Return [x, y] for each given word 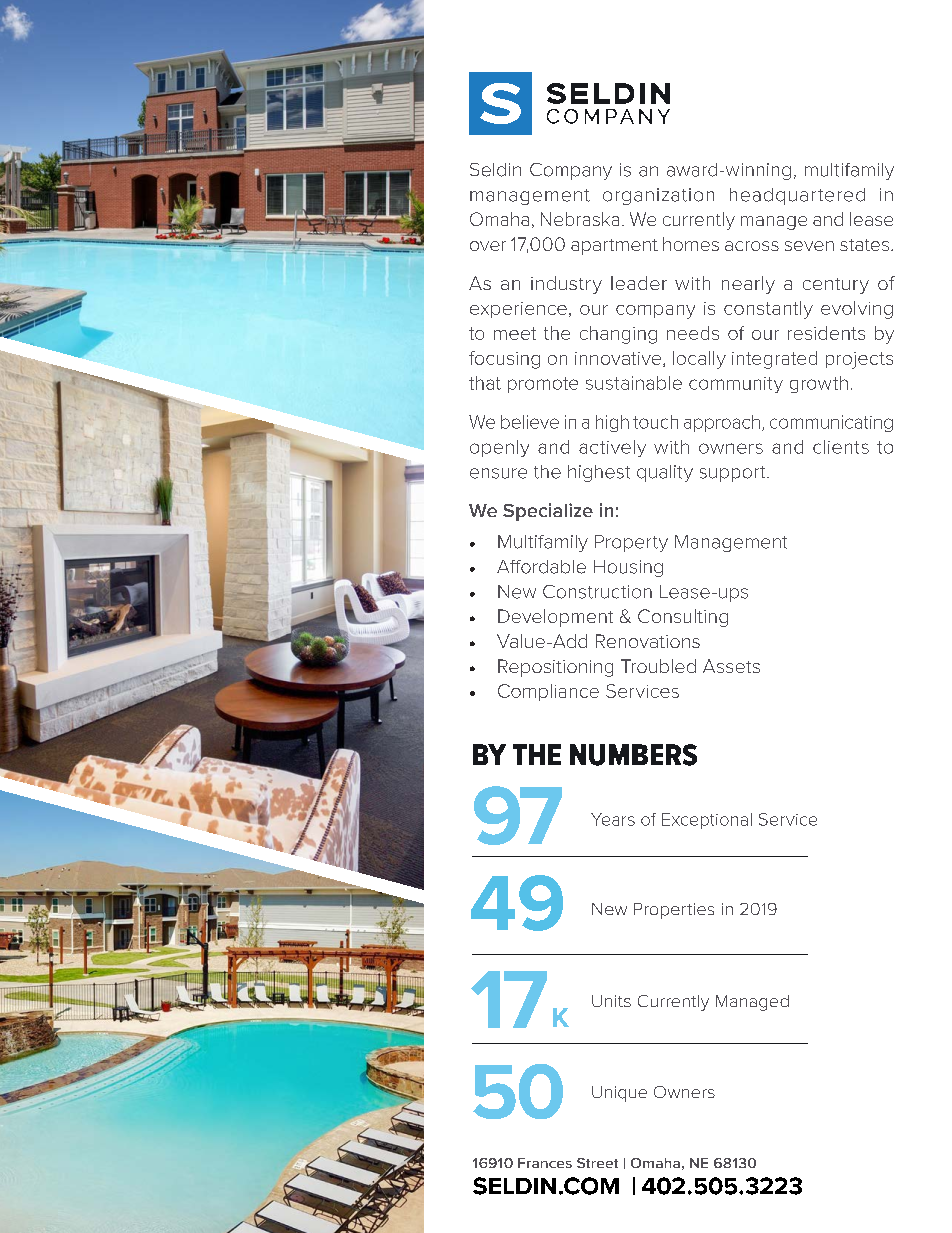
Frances [545, 1163]
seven [809, 246]
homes [691, 244]
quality [665, 473]
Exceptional [707, 821]
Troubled [658, 666]
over [488, 246]
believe [530, 422]
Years [613, 819]
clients [841, 447]
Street [597, 1163]
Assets [731, 666]
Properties [674, 911]
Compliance [548, 692]
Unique [619, 1094]
